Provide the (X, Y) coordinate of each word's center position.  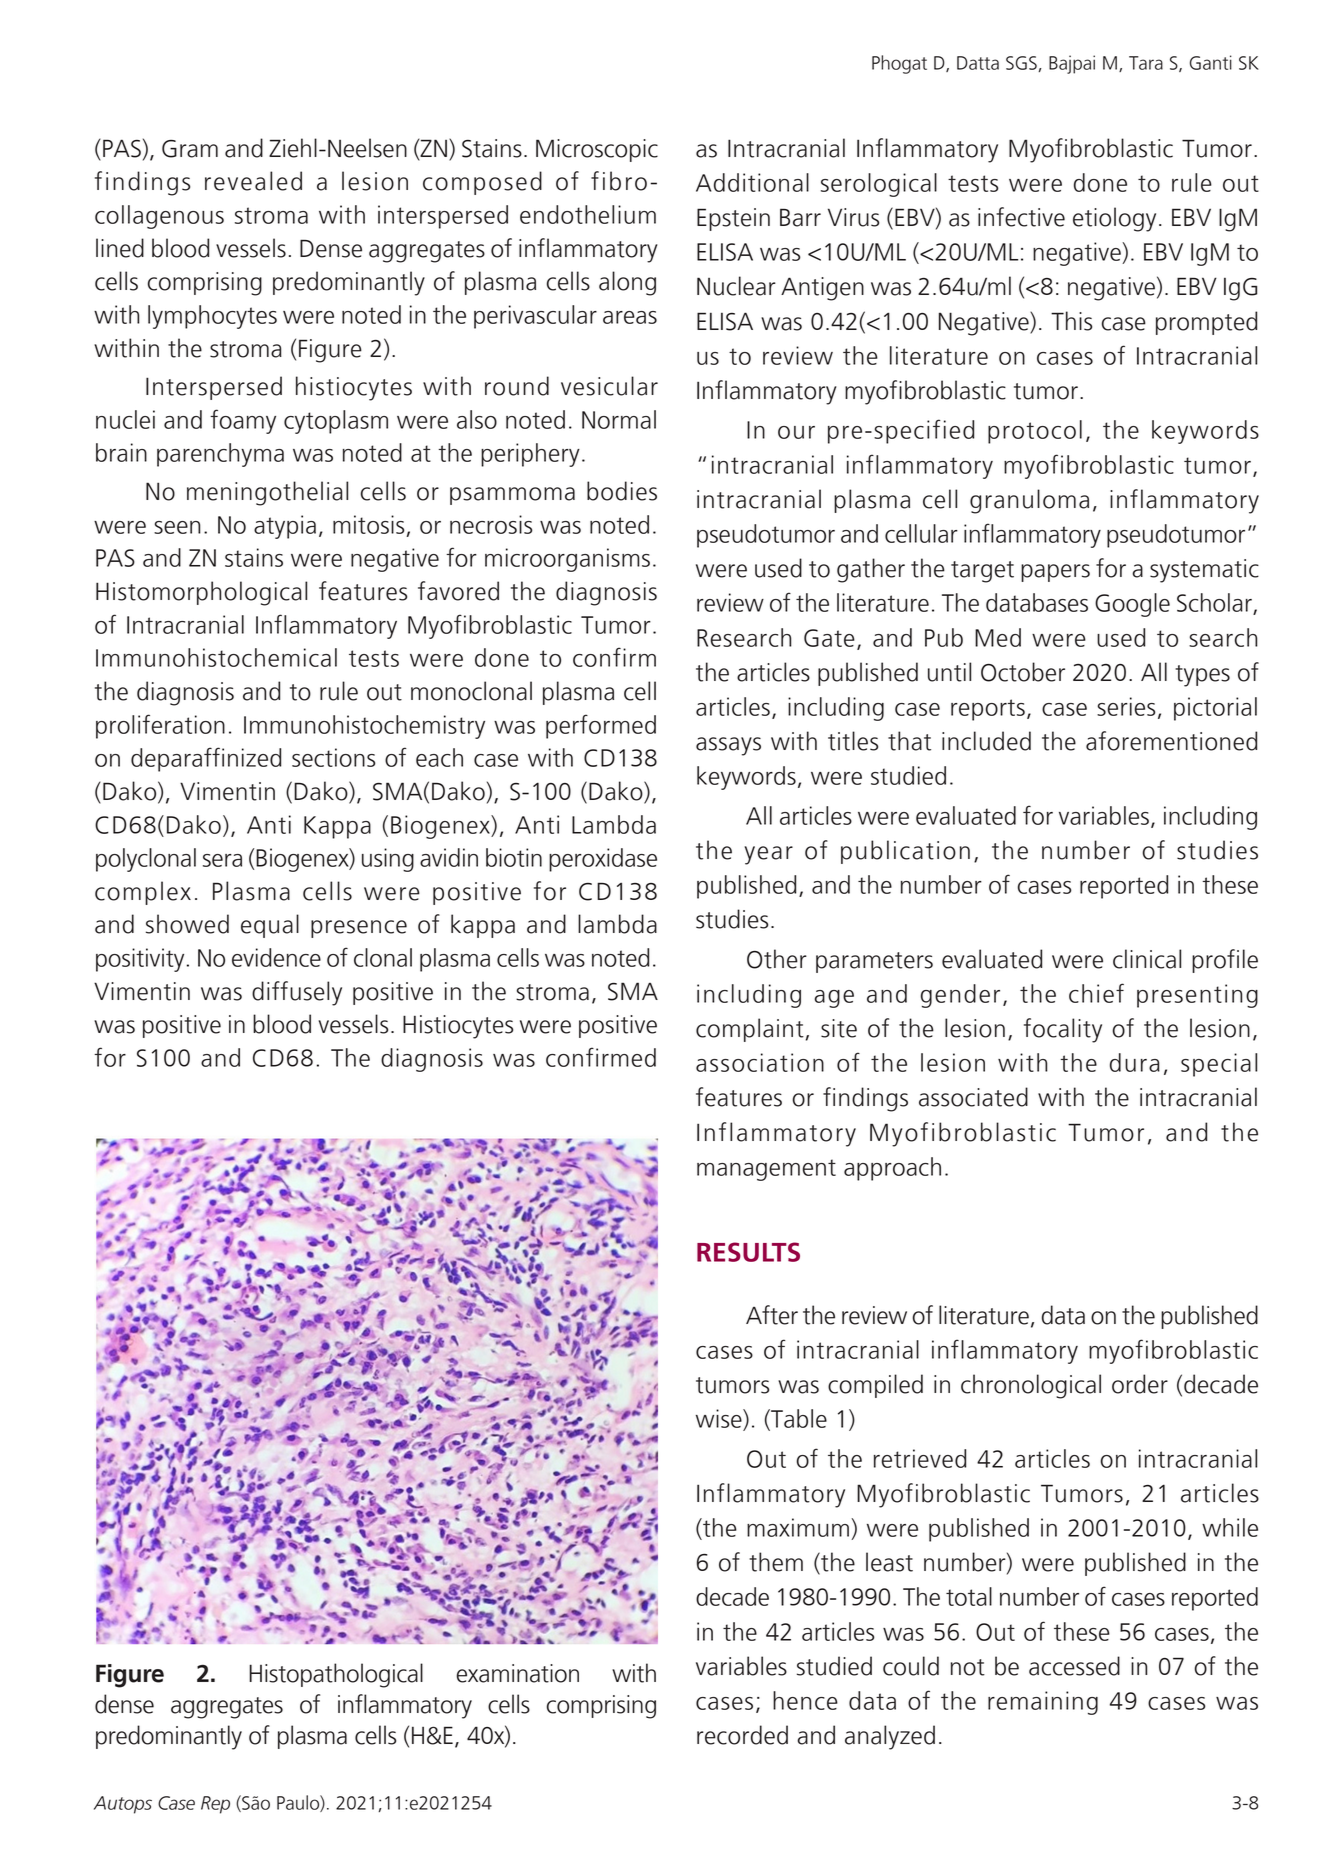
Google (1132, 605)
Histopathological (336, 1675)
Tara (1146, 63)
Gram (190, 149)
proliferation (160, 726)
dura (1135, 1062)
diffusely (297, 993)
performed (601, 726)
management (766, 1170)
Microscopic (597, 150)
